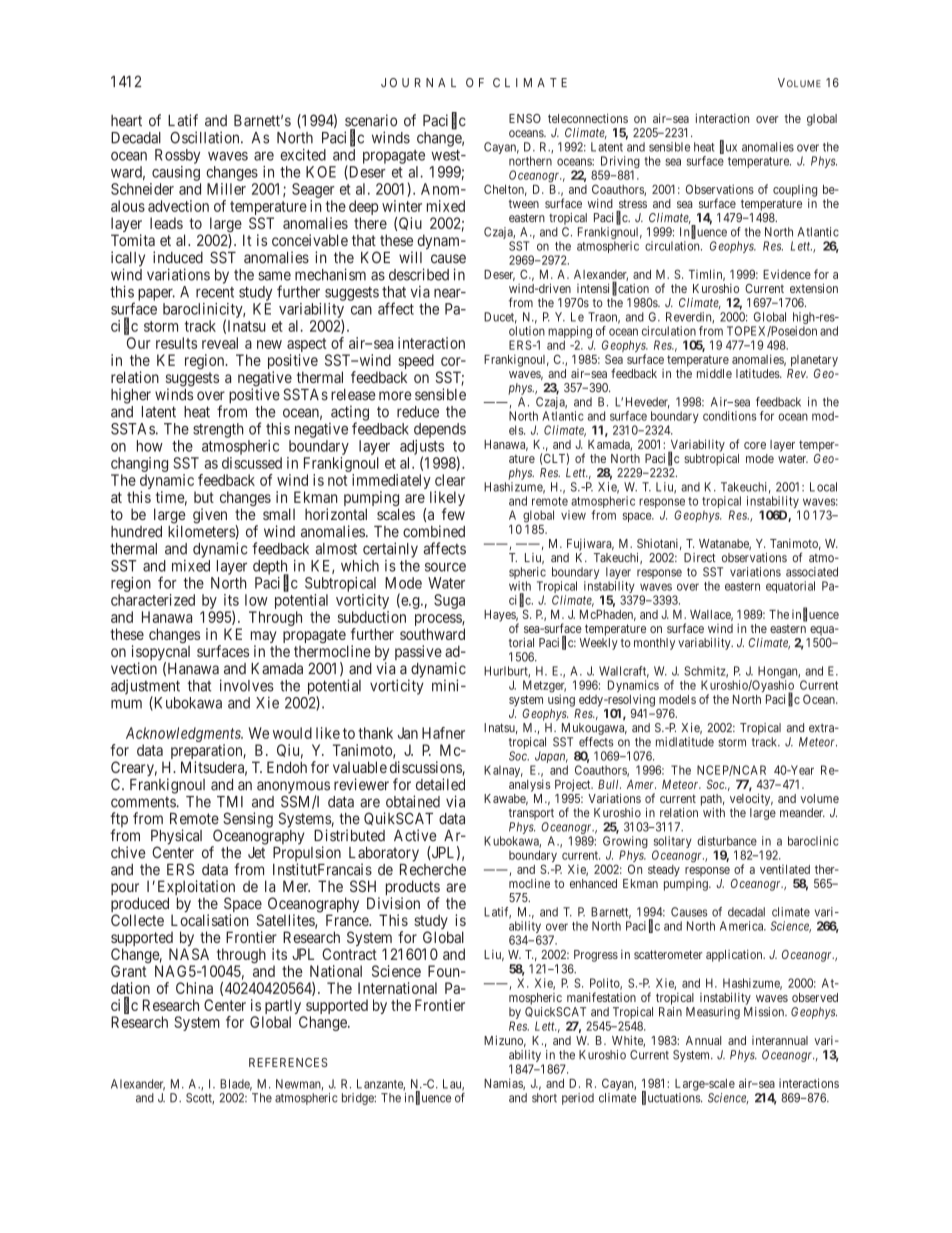 This screenshot has height=1233, width=952. I want to click on characterized, so click(153, 600).
